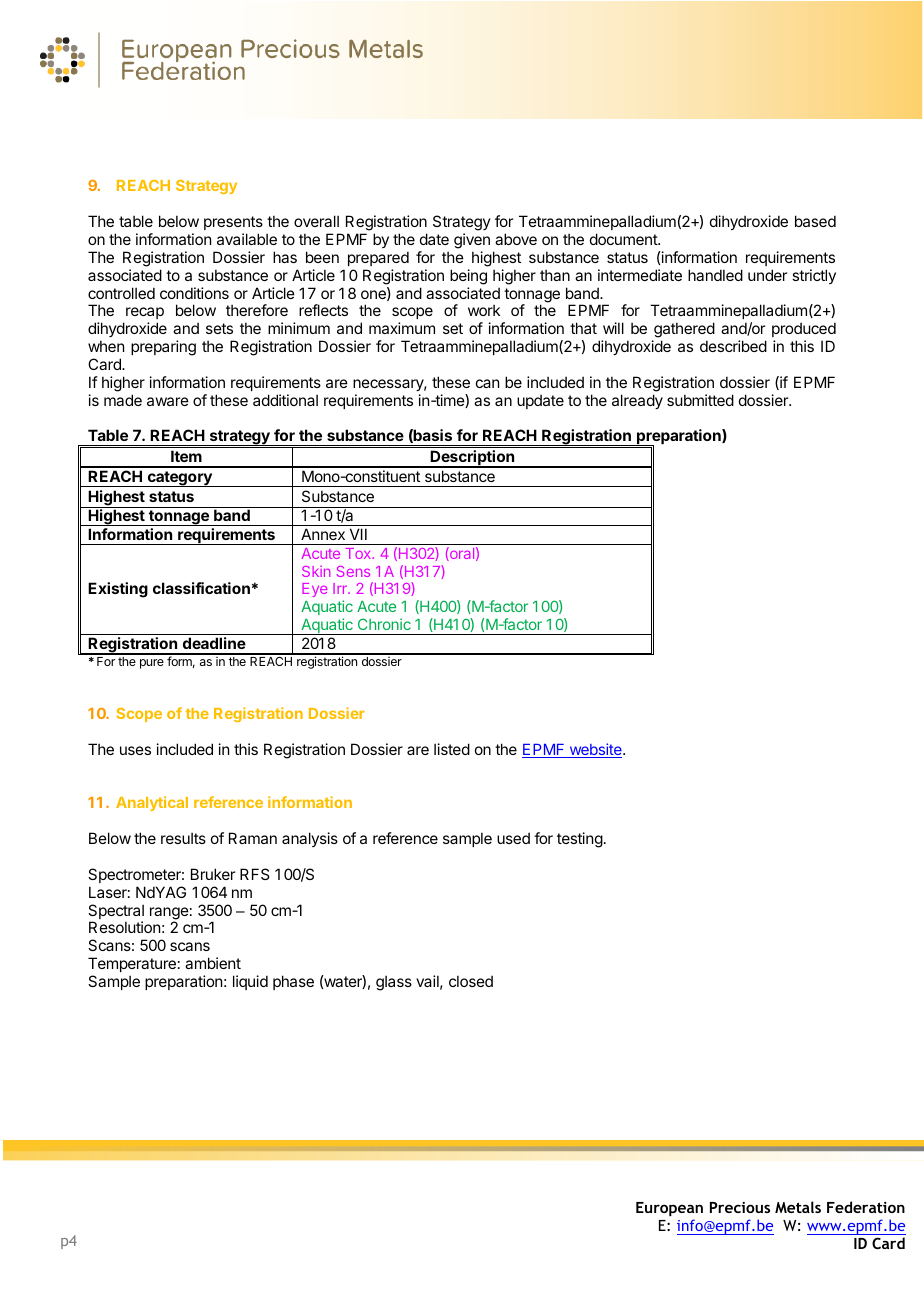 The height and width of the screenshot is (1308, 924). Describe the element at coordinates (135, 750) in the screenshot. I see `uses` at that location.
